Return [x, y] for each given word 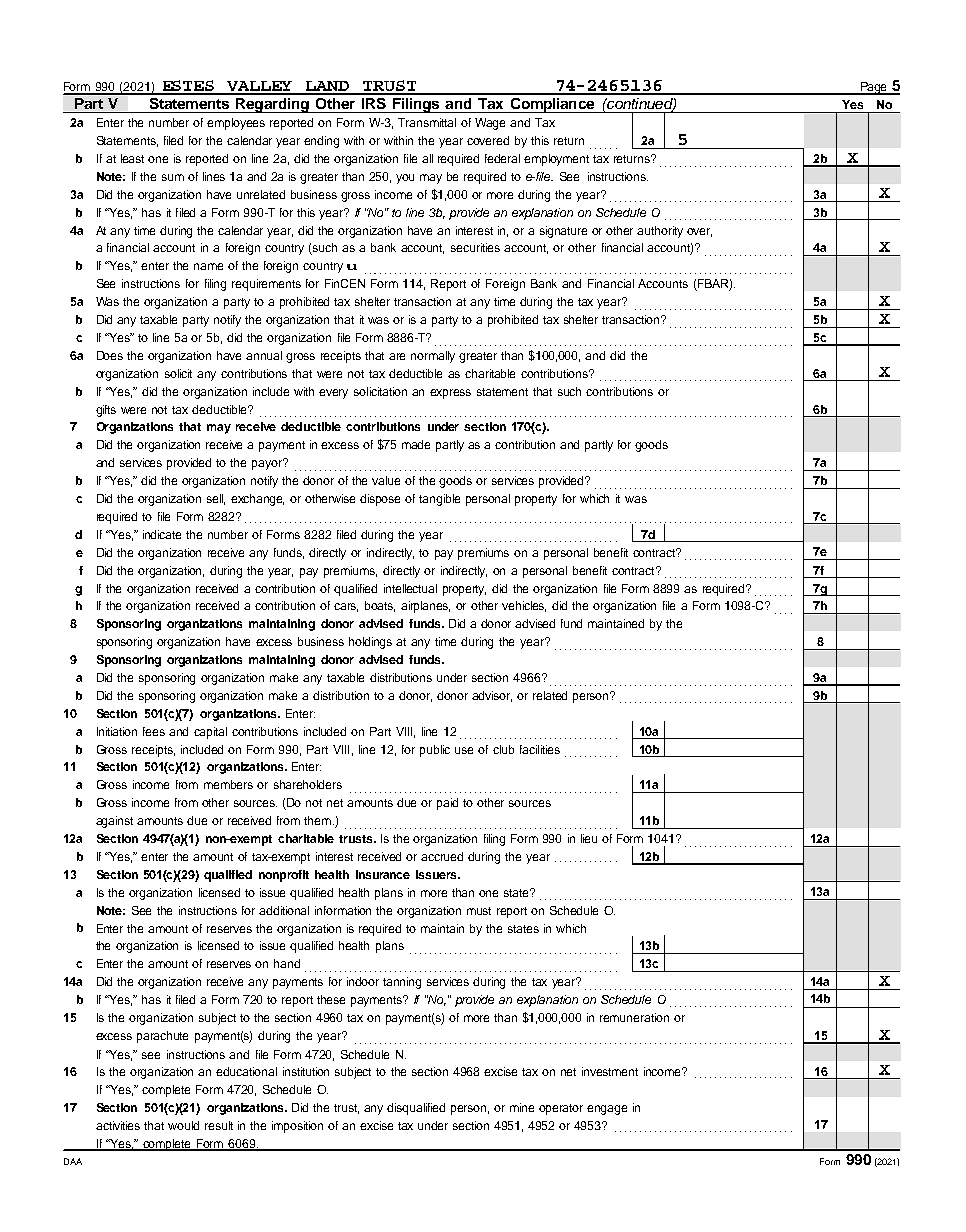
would [183, 1125]
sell [216, 499]
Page [873, 88]
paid [447, 804]
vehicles [524, 606]
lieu [589, 838]
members [228, 784]
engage [607, 1110]
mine [522, 1107]
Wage [490, 124]
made [416, 444]
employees [236, 124]
